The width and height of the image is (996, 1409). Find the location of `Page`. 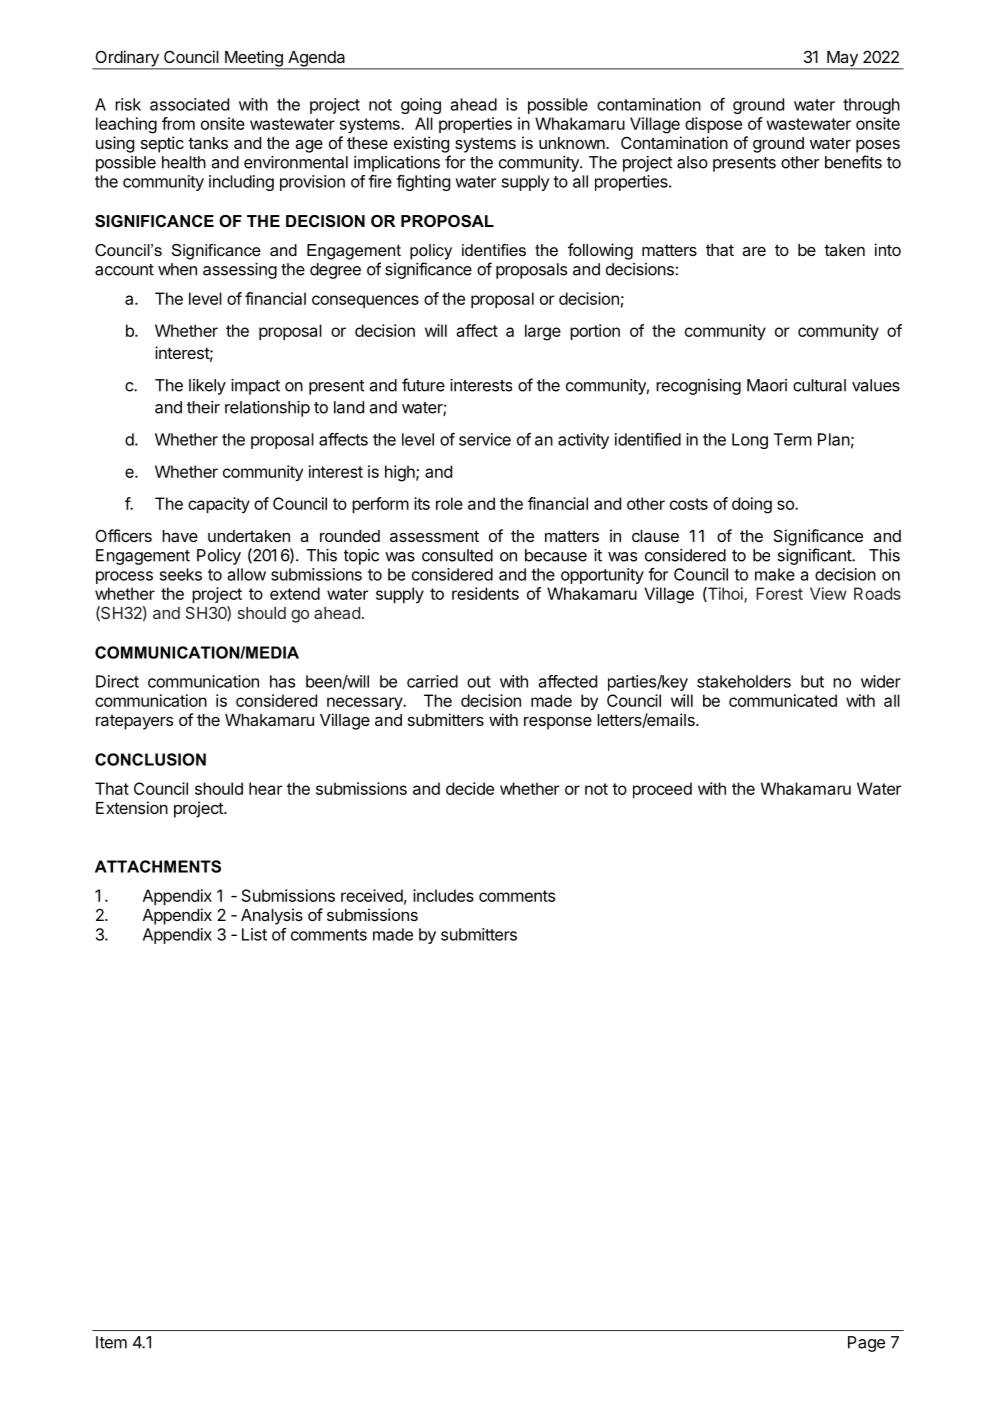

Page is located at coordinates (866, 1344).
